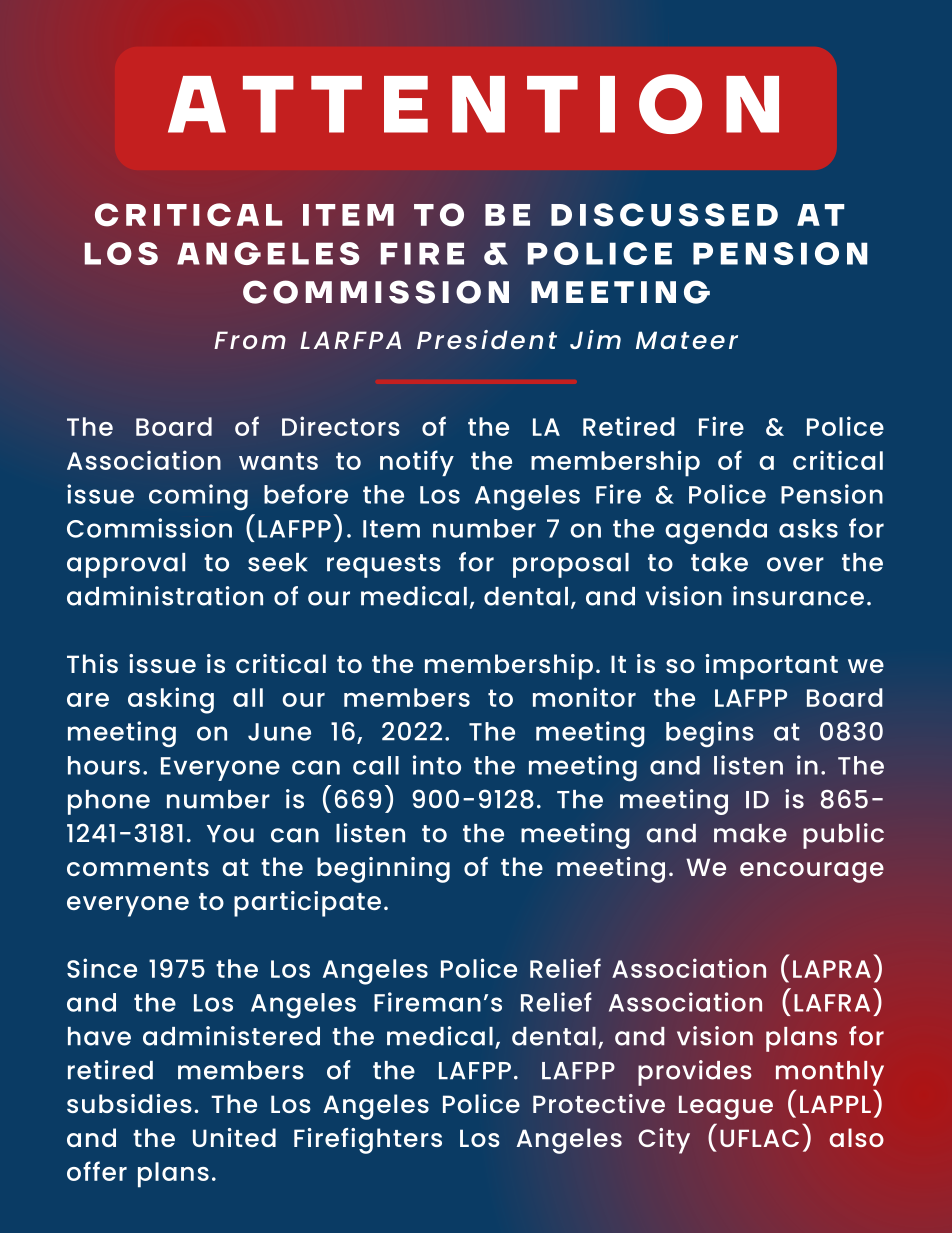 The width and height of the image is (952, 1233). I want to click on into, so click(437, 765).
